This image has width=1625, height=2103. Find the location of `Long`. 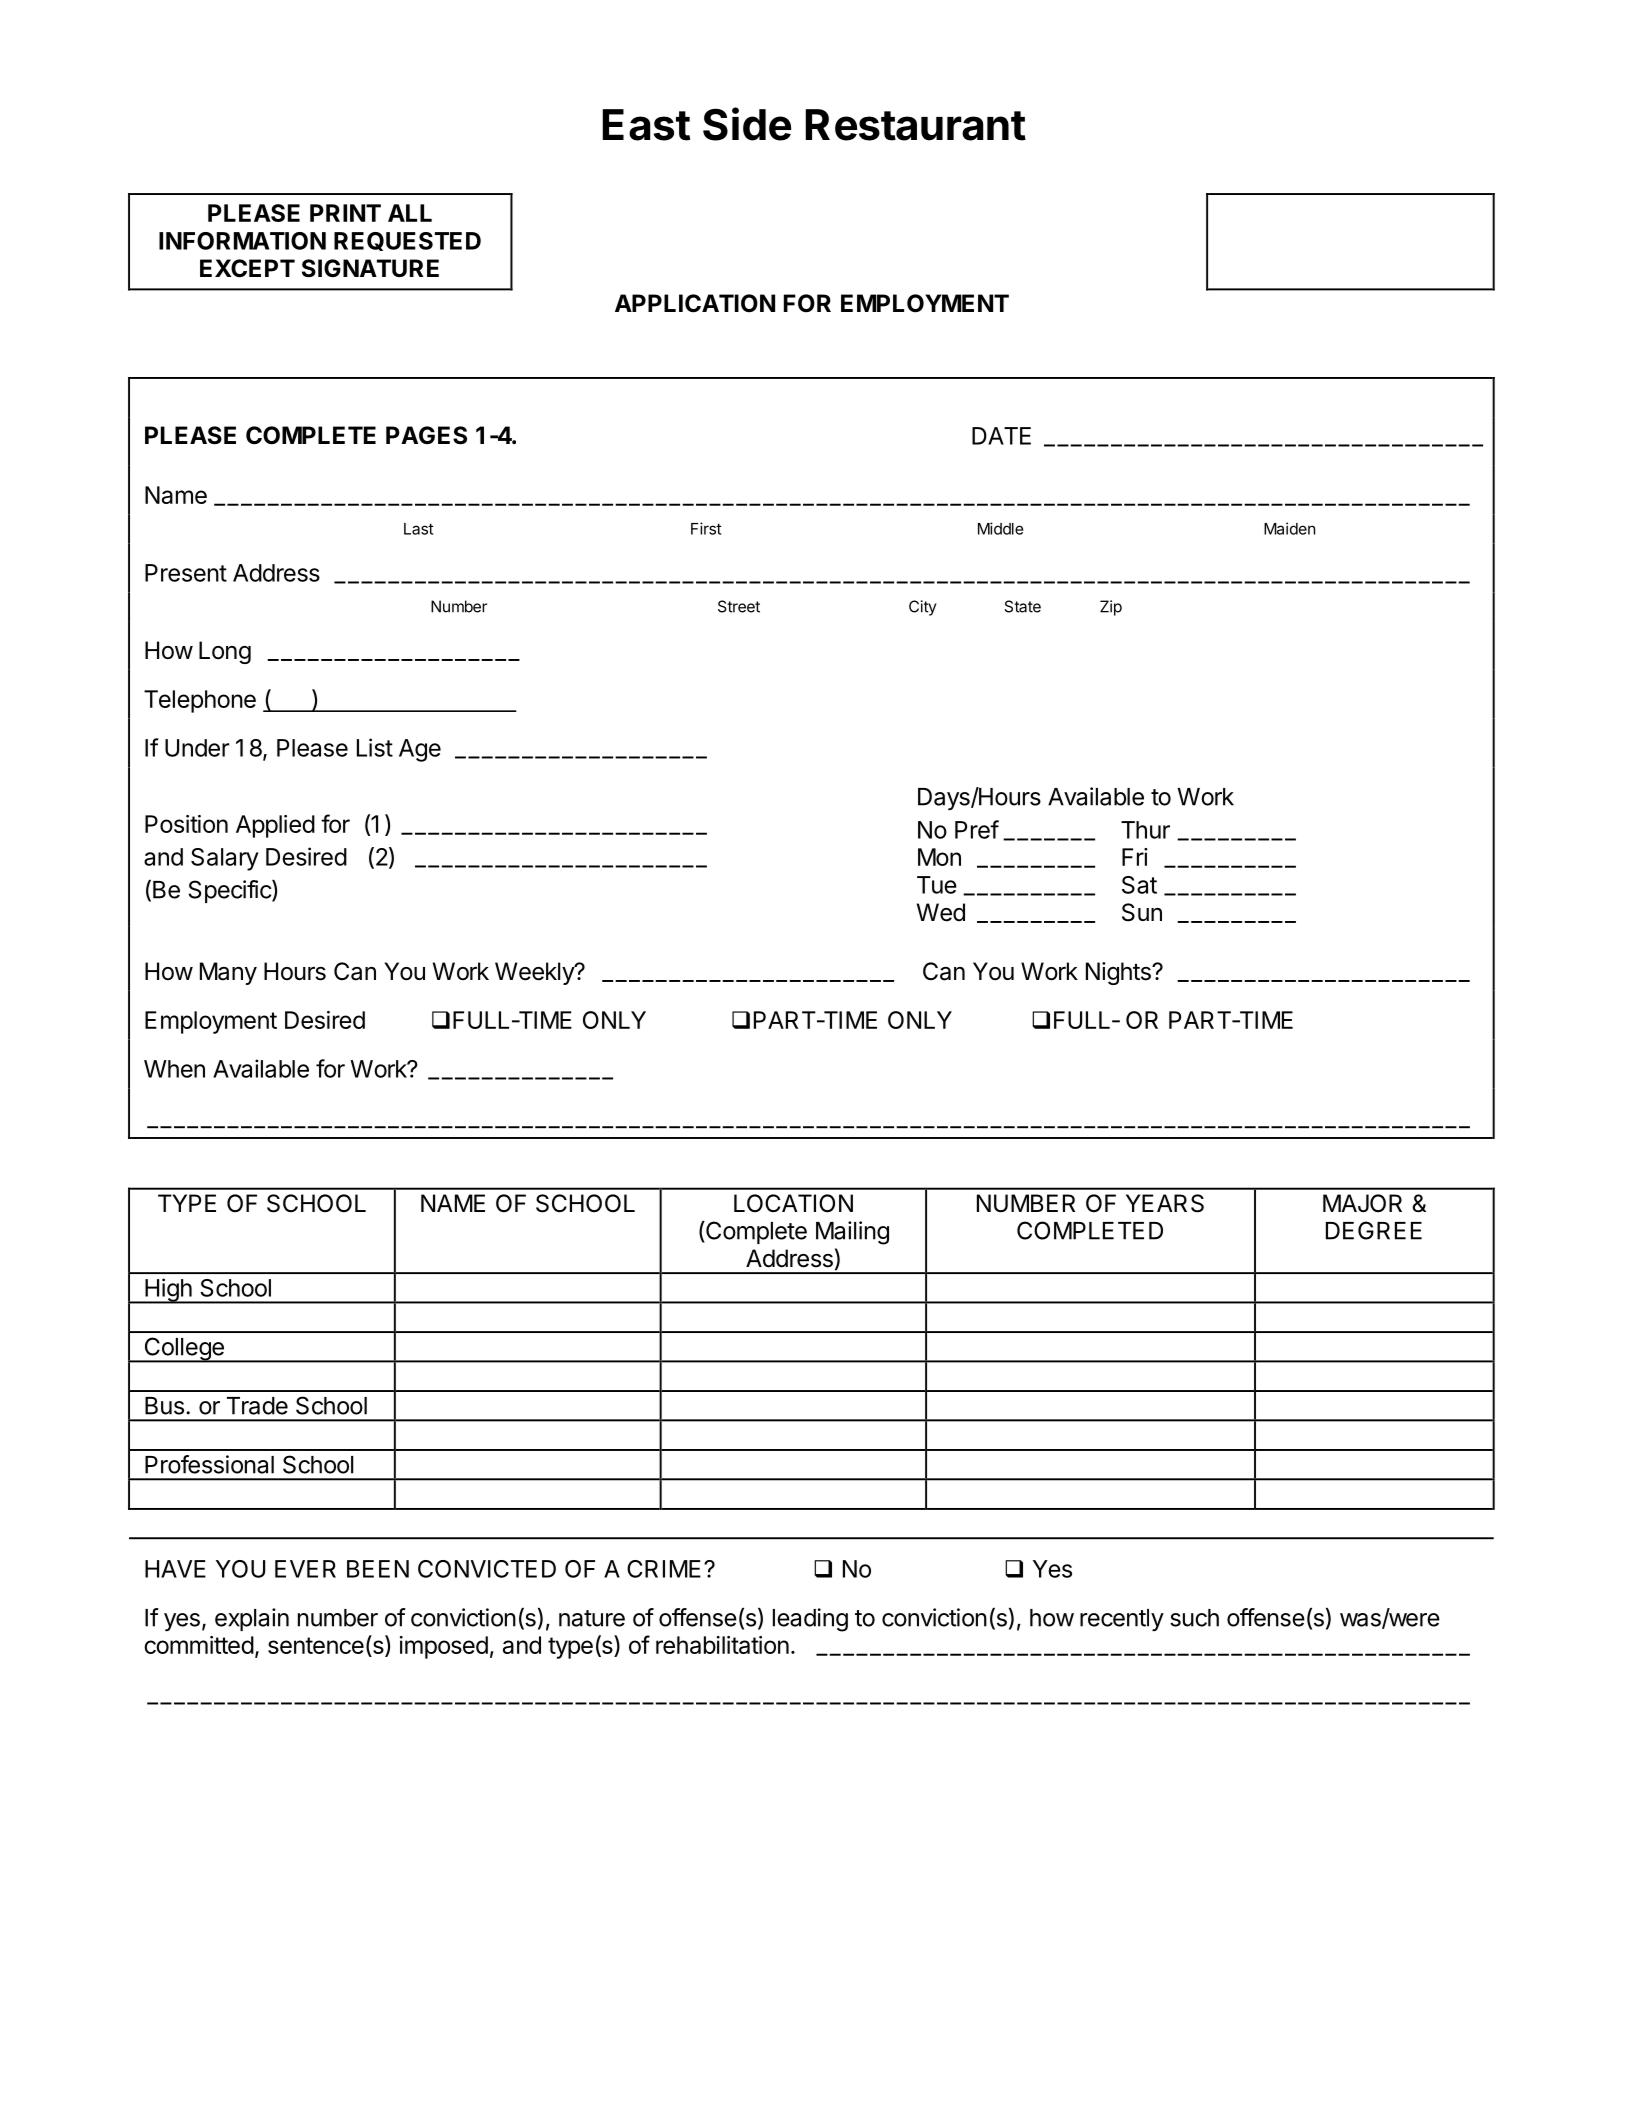

Long is located at coordinates (225, 652).
